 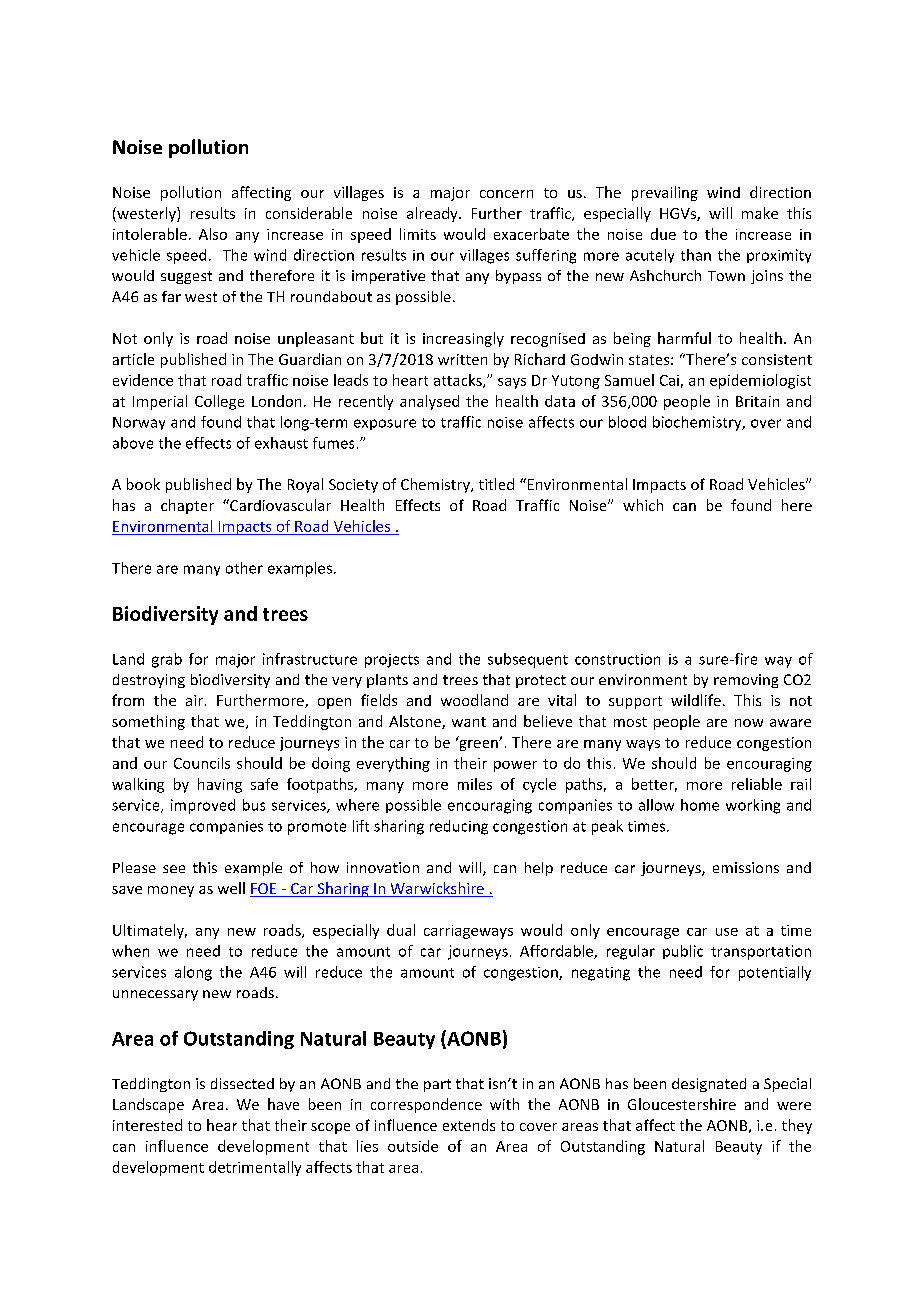 What do you see at coordinates (255, 1168) in the page?
I see `detrimentally` at bounding box center [255, 1168].
